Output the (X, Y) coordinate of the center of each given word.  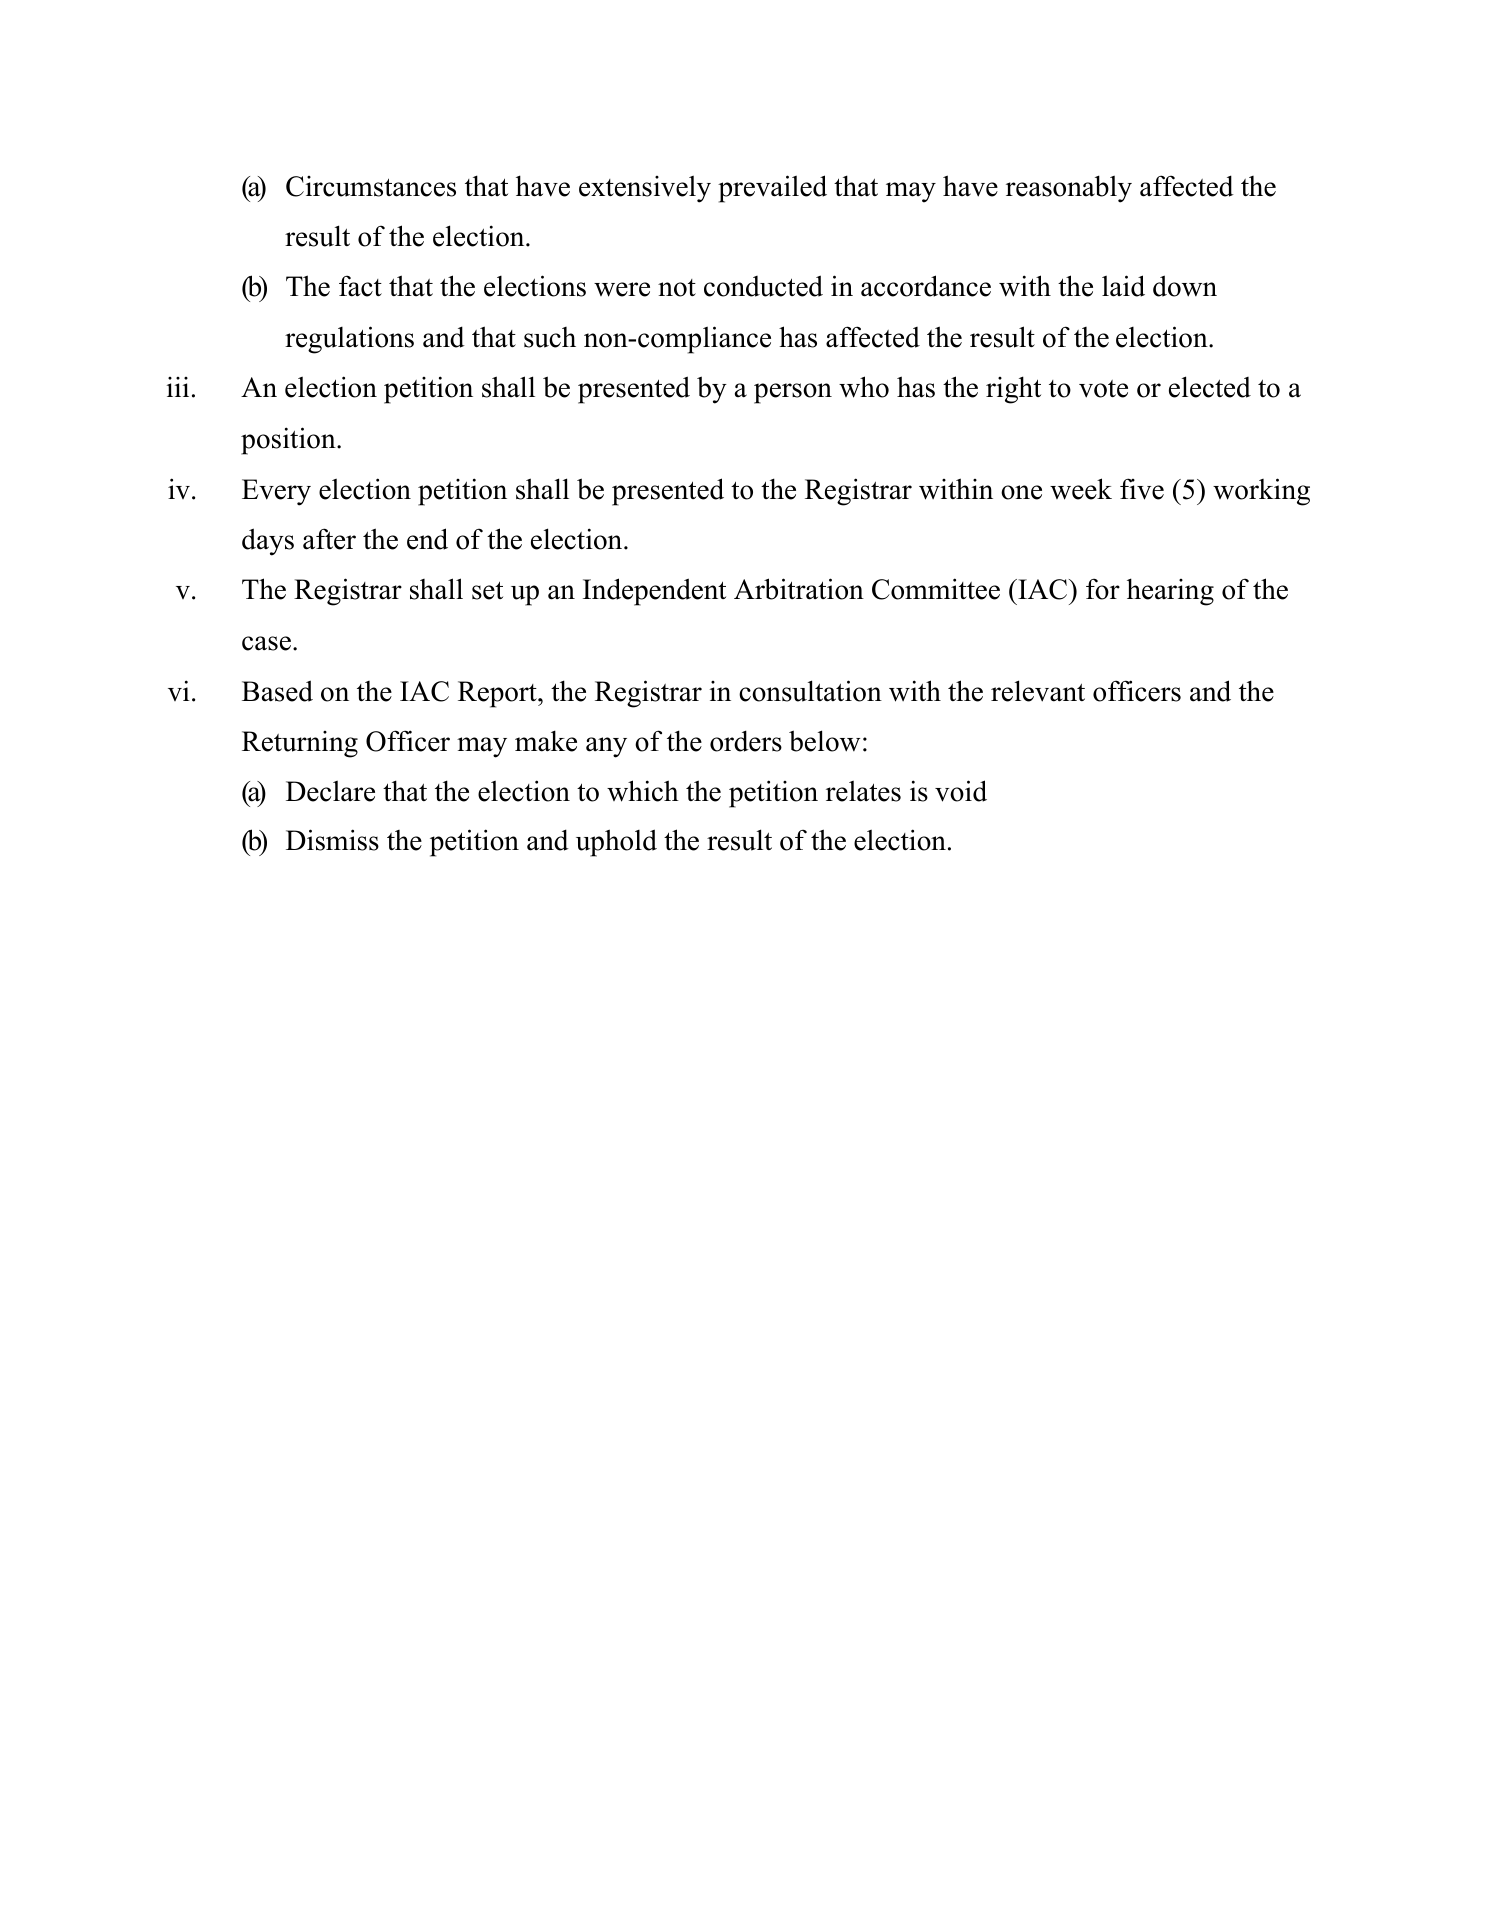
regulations (349, 340)
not (677, 288)
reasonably (1069, 189)
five (1142, 489)
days (268, 542)
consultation (810, 691)
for (1103, 589)
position (289, 441)
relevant (1038, 691)
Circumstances (371, 186)
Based (277, 691)
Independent (654, 592)
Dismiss (332, 840)
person (793, 393)
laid (1123, 286)
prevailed (772, 189)
